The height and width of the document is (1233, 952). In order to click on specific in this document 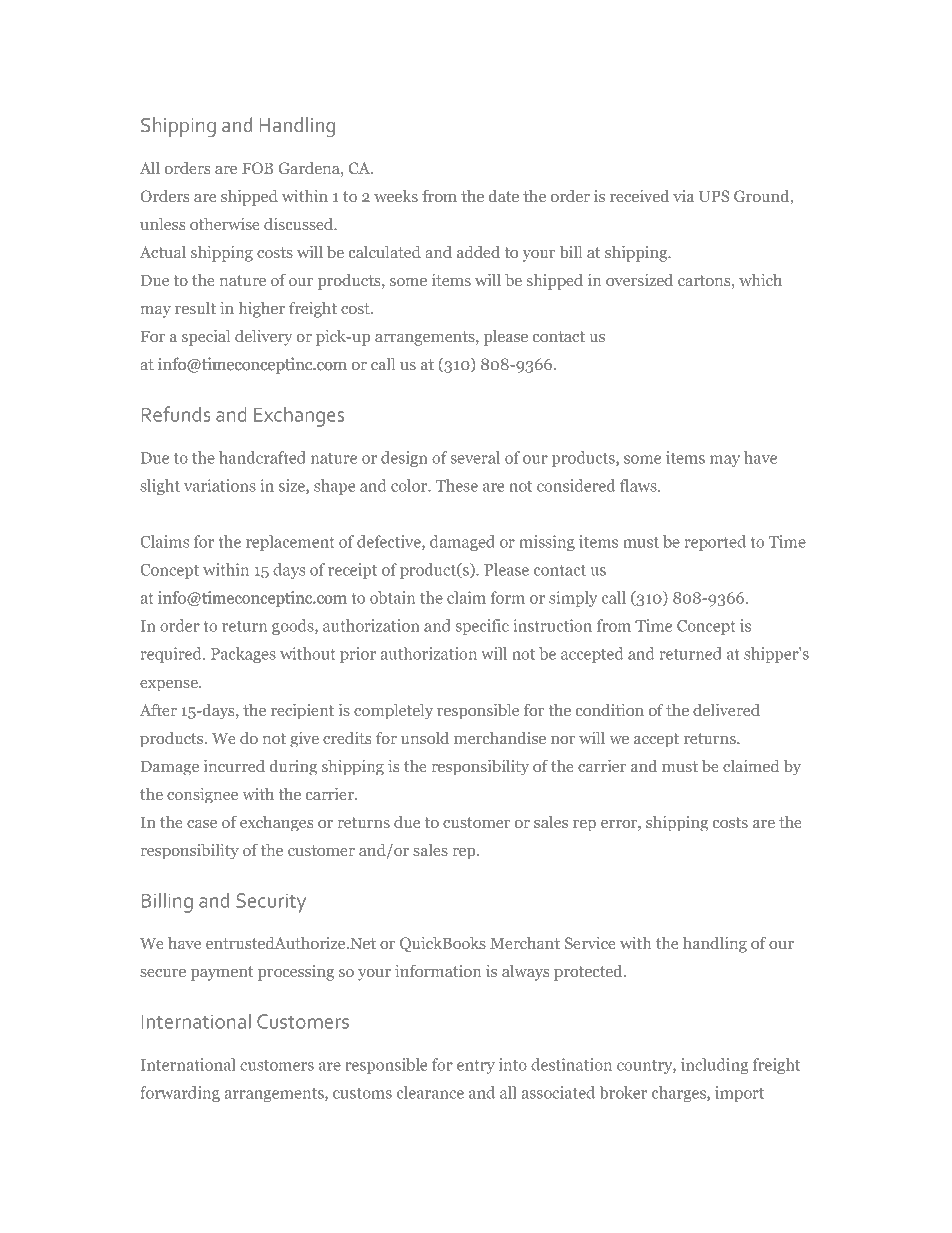, I will do `click(482, 627)`.
